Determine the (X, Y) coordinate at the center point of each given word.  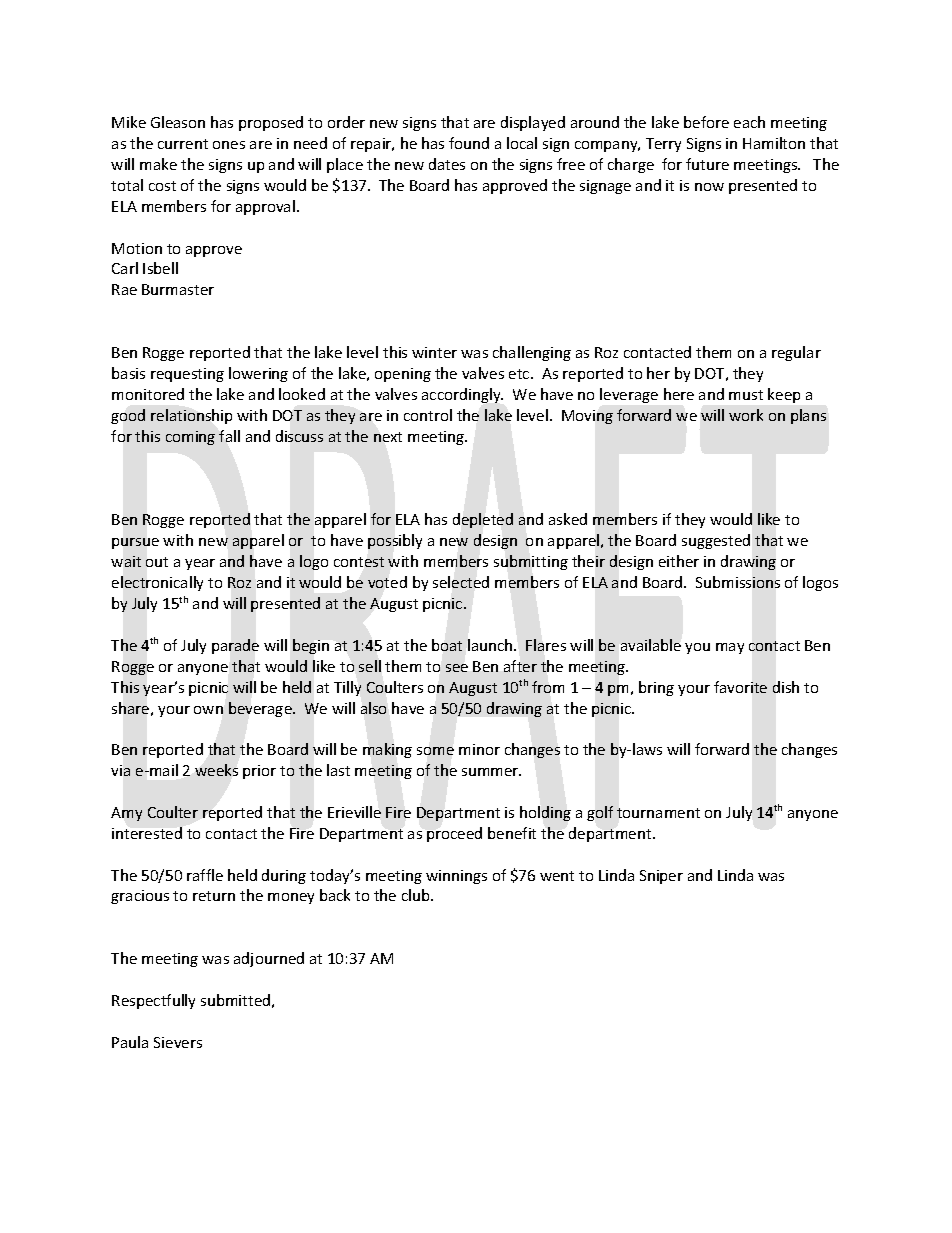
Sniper (661, 877)
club (417, 895)
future (707, 164)
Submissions (738, 582)
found (469, 143)
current (183, 144)
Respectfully (153, 1001)
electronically (157, 583)
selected (461, 582)
